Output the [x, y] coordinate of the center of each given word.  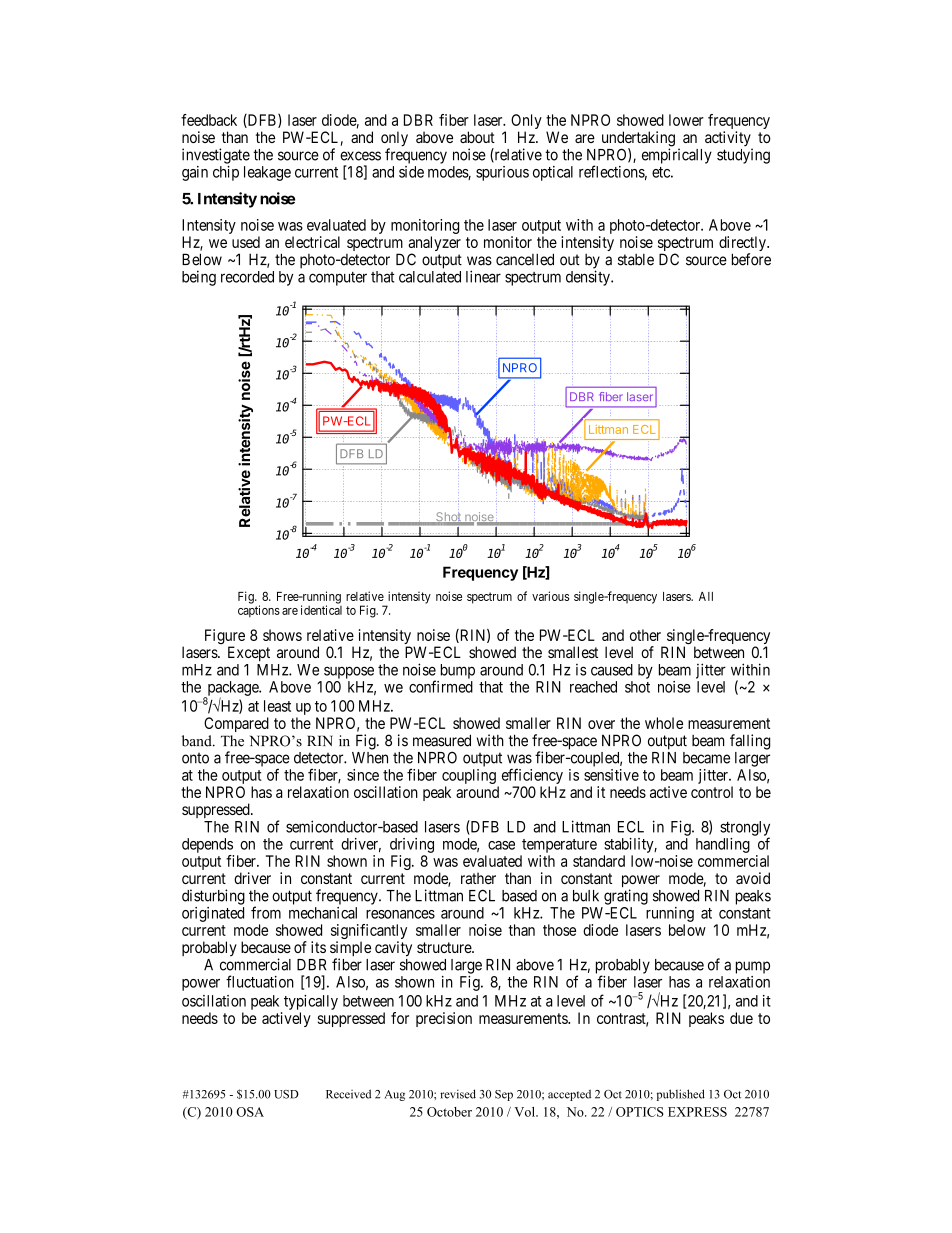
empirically [677, 156]
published [681, 1095]
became [706, 758]
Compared [236, 724]
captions [259, 611]
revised [458, 1094]
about [477, 137]
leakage [267, 173]
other [645, 635]
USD [286, 1094]
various [550, 596]
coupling [469, 776]
